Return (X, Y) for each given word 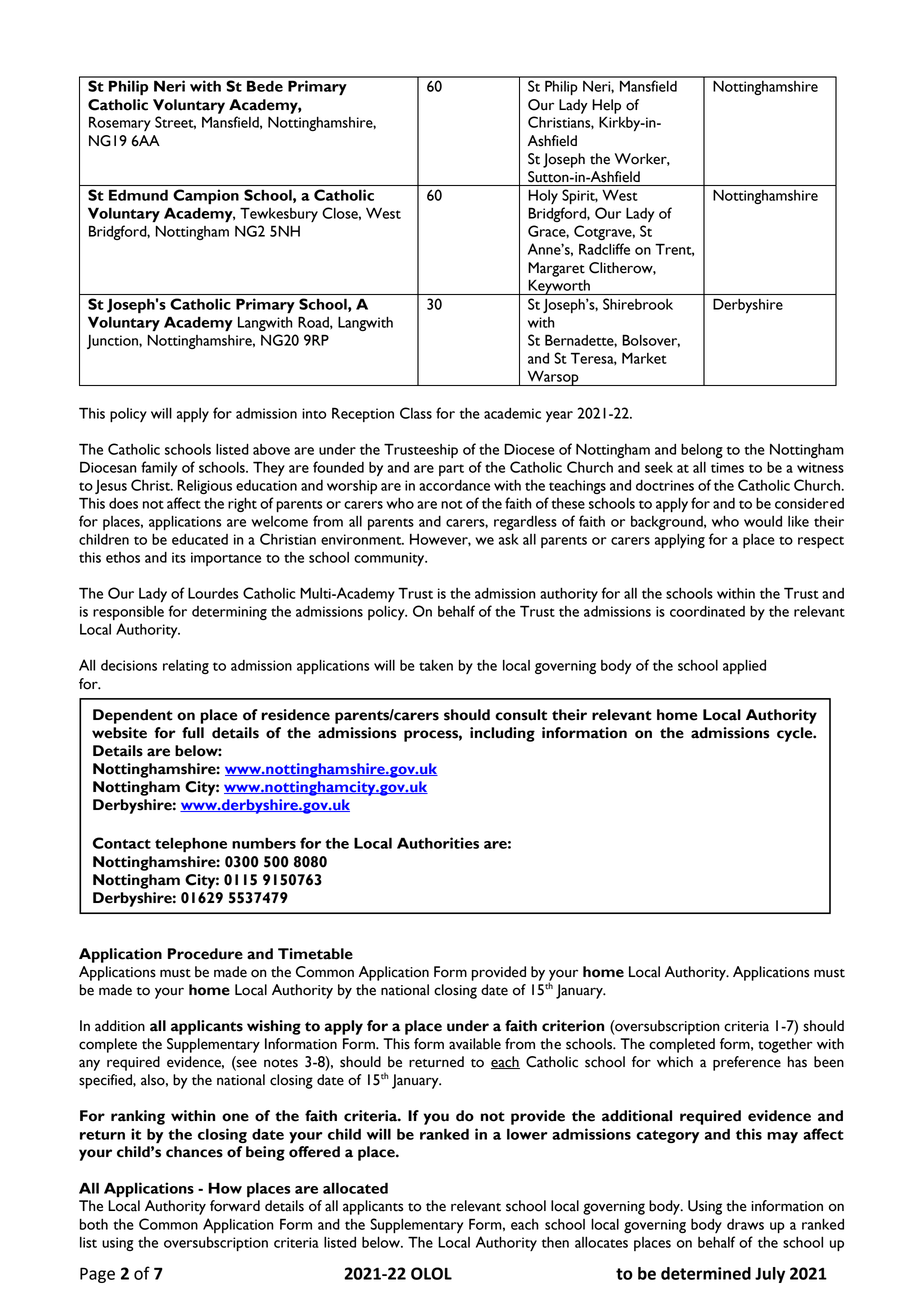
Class (416, 413)
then (555, 1242)
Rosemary (120, 123)
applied (744, 666)
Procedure (205, 954)
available (475, 1044)
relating (186, 667)
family (159, 468)
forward (235, 1206)
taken (436, 665)
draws (745, 1224)
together (785, 1045)
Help (606, 106)
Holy (543, 196)
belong (702, 450)
